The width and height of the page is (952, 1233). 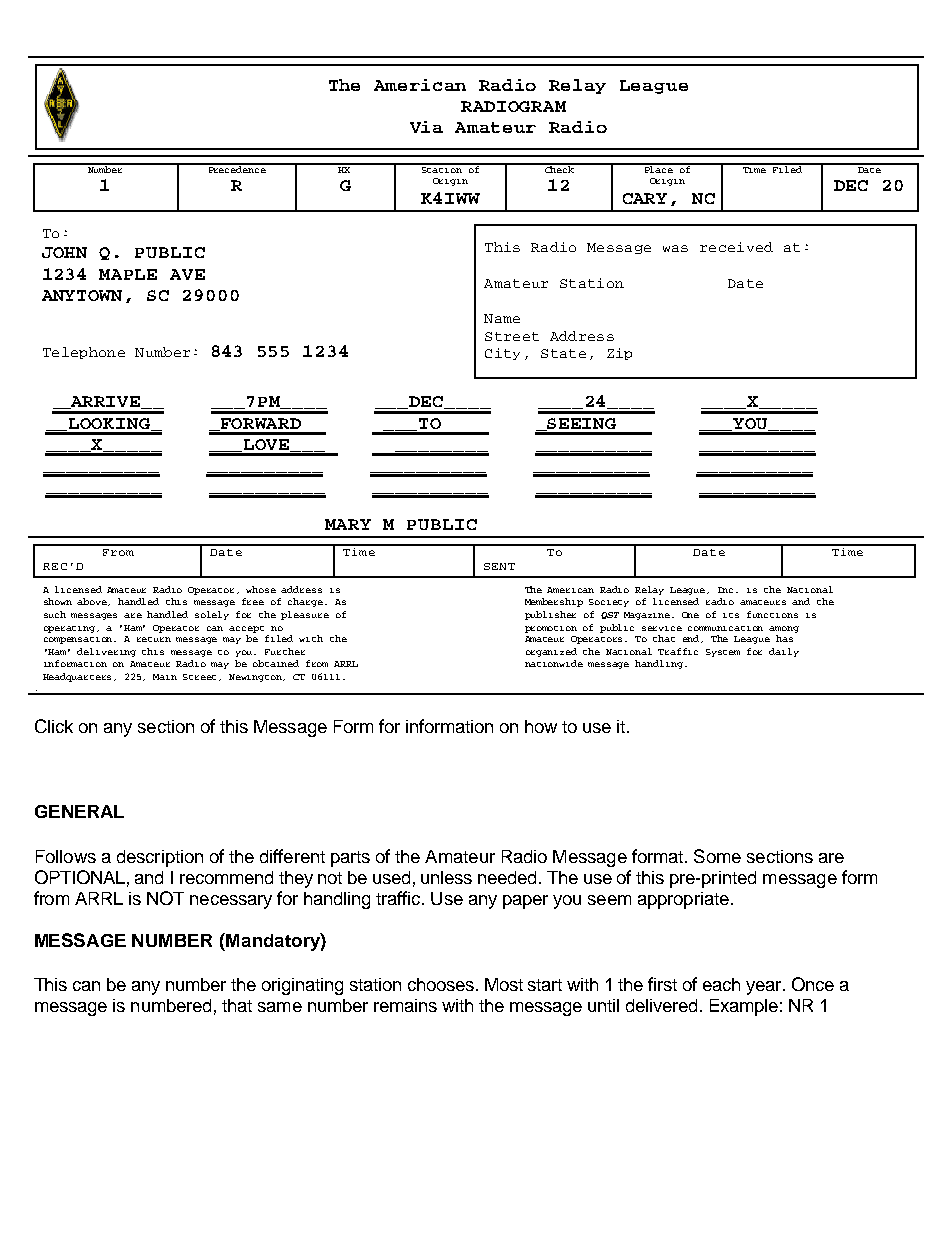 I want to click on Via, so click(x=426, y=127).
